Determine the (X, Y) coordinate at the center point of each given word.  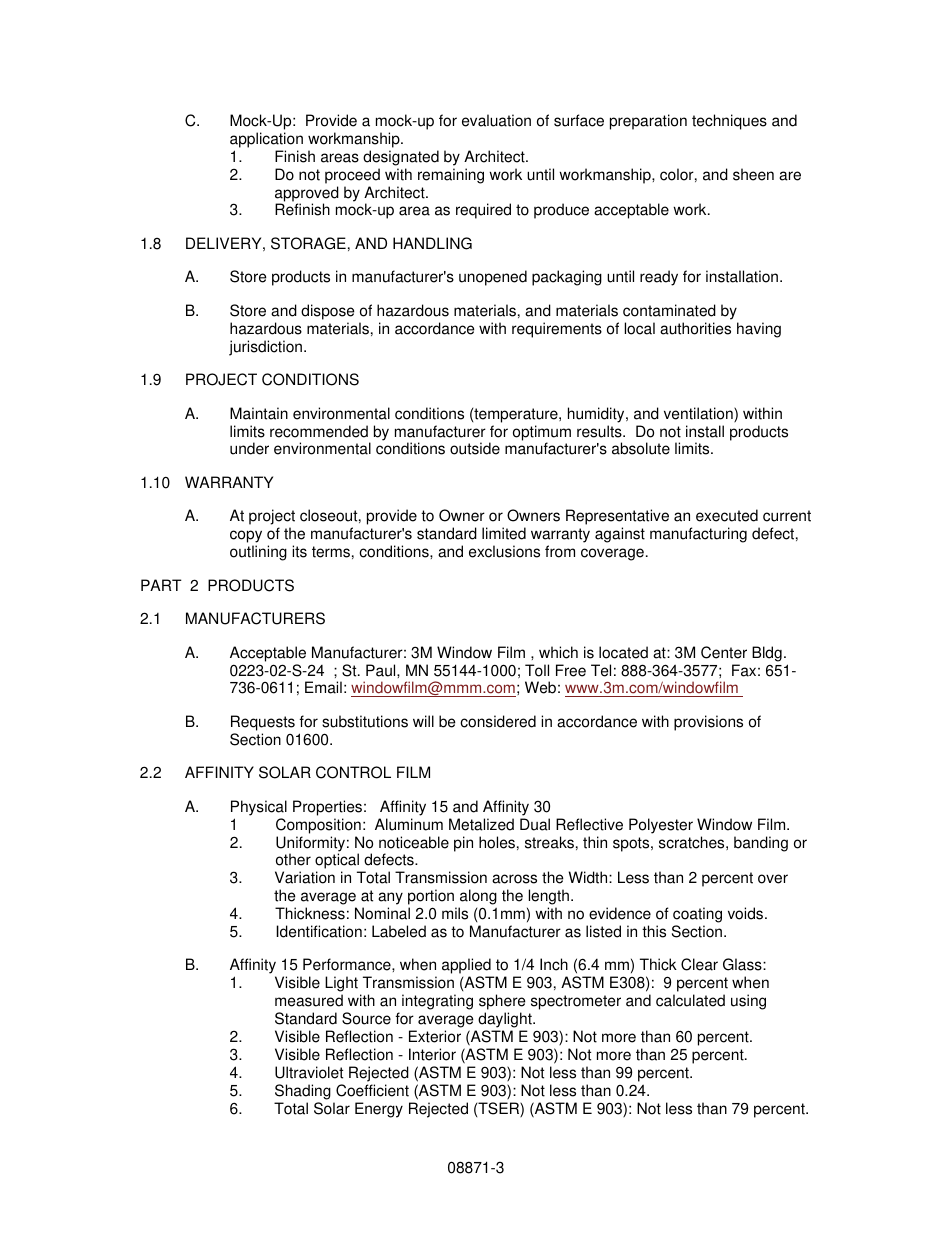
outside (475, 448)
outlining (258, 553)
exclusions (504, 551)
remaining (451, 176)
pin (463, 844)
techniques (729, 122)
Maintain (259, 413)
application (266, 140)
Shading (303, 1092)
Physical (259, 808)
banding (761, 844)
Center (724, 652)
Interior (432, 1054)
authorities (695, 328)
